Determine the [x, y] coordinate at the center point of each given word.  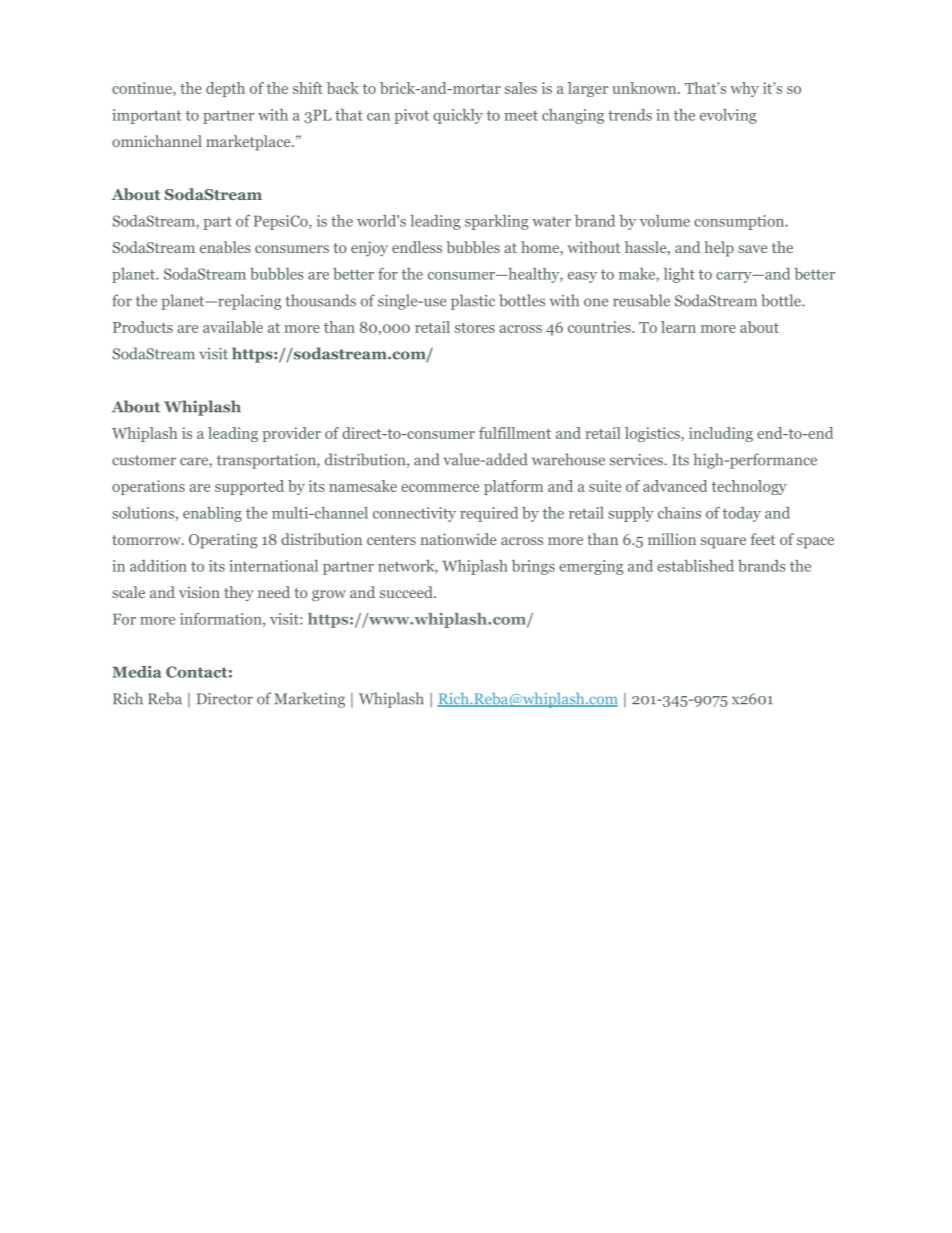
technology [749, 487]
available [233, 327]
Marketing [309, 700]
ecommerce [440, 488]
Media [136, 672]
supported [249, 487]
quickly [458, 116]
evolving [728, 116]
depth [225, 89]
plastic [473, 302]
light [679, 275]
